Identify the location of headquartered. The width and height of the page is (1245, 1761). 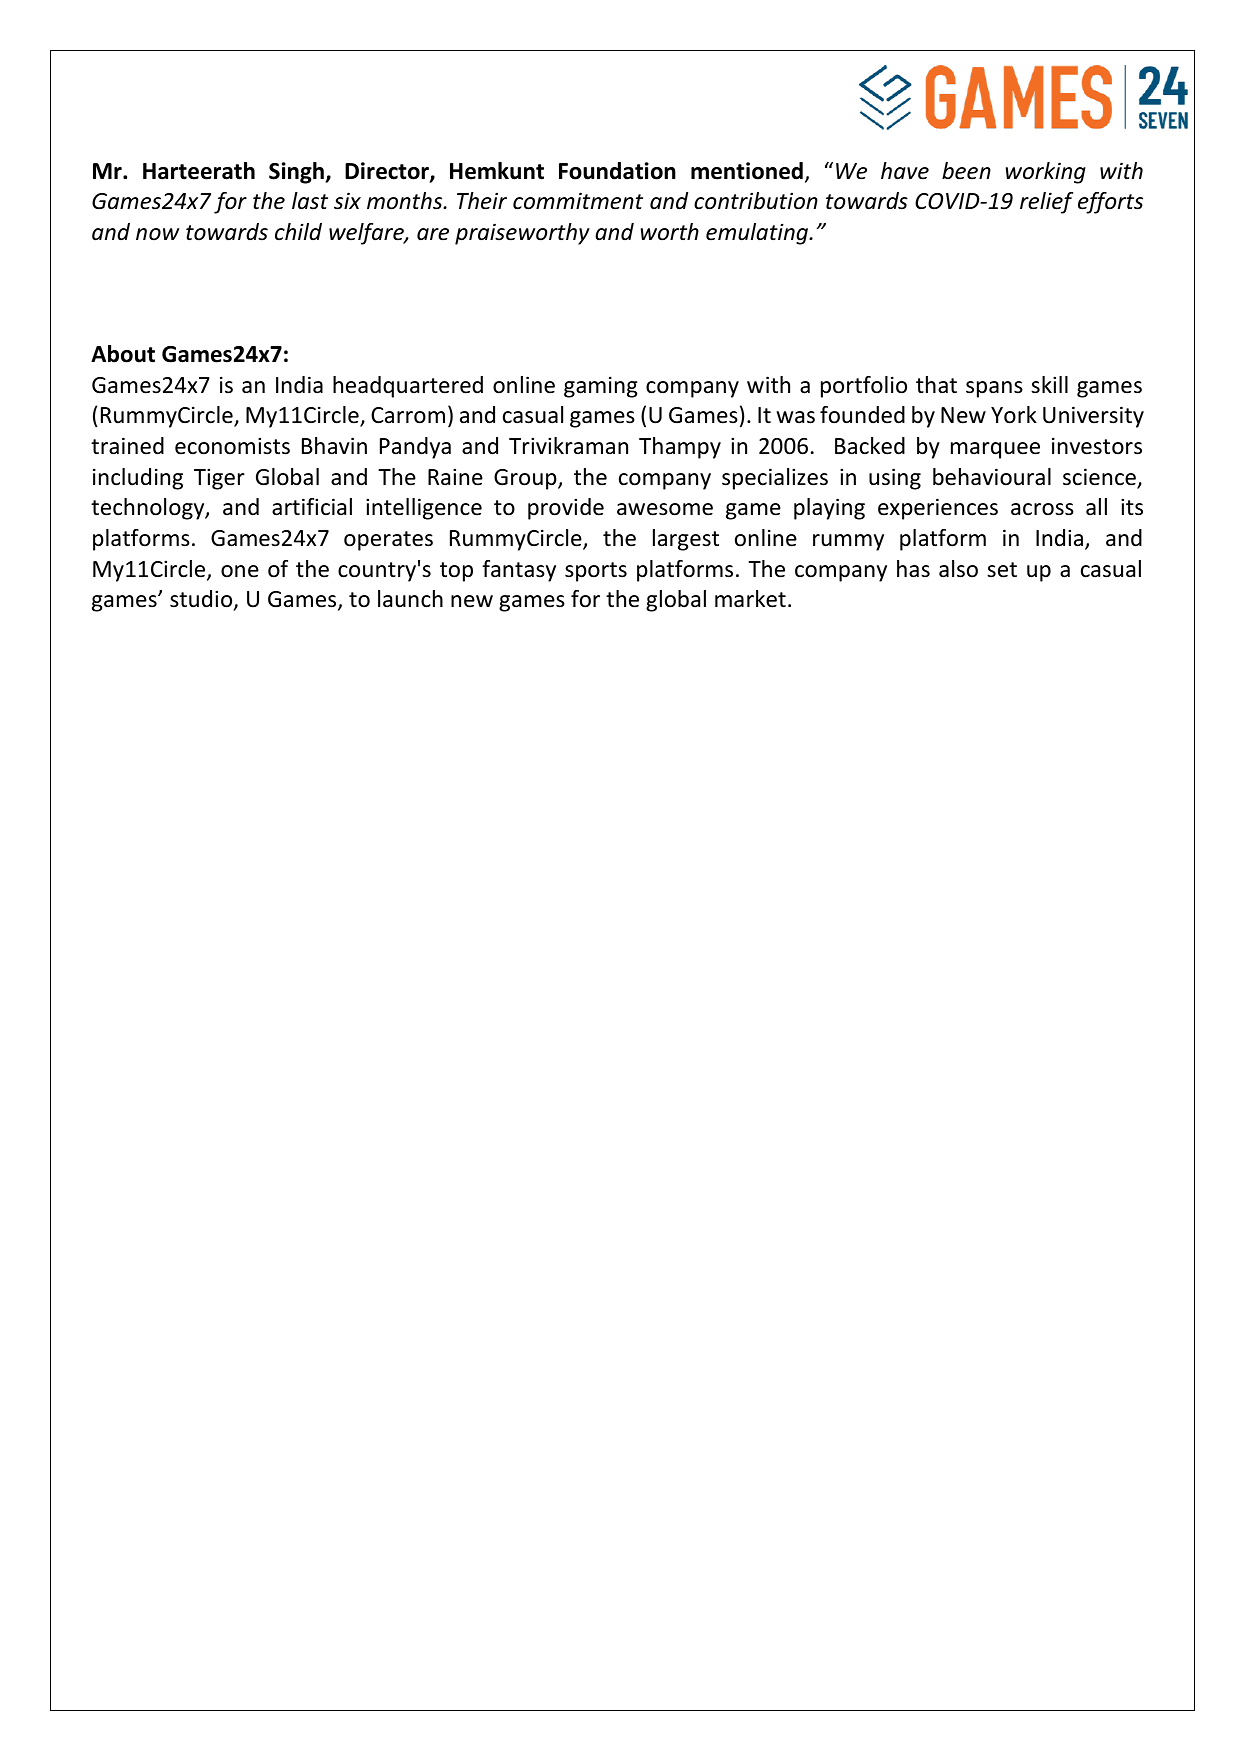
(408, 387).
